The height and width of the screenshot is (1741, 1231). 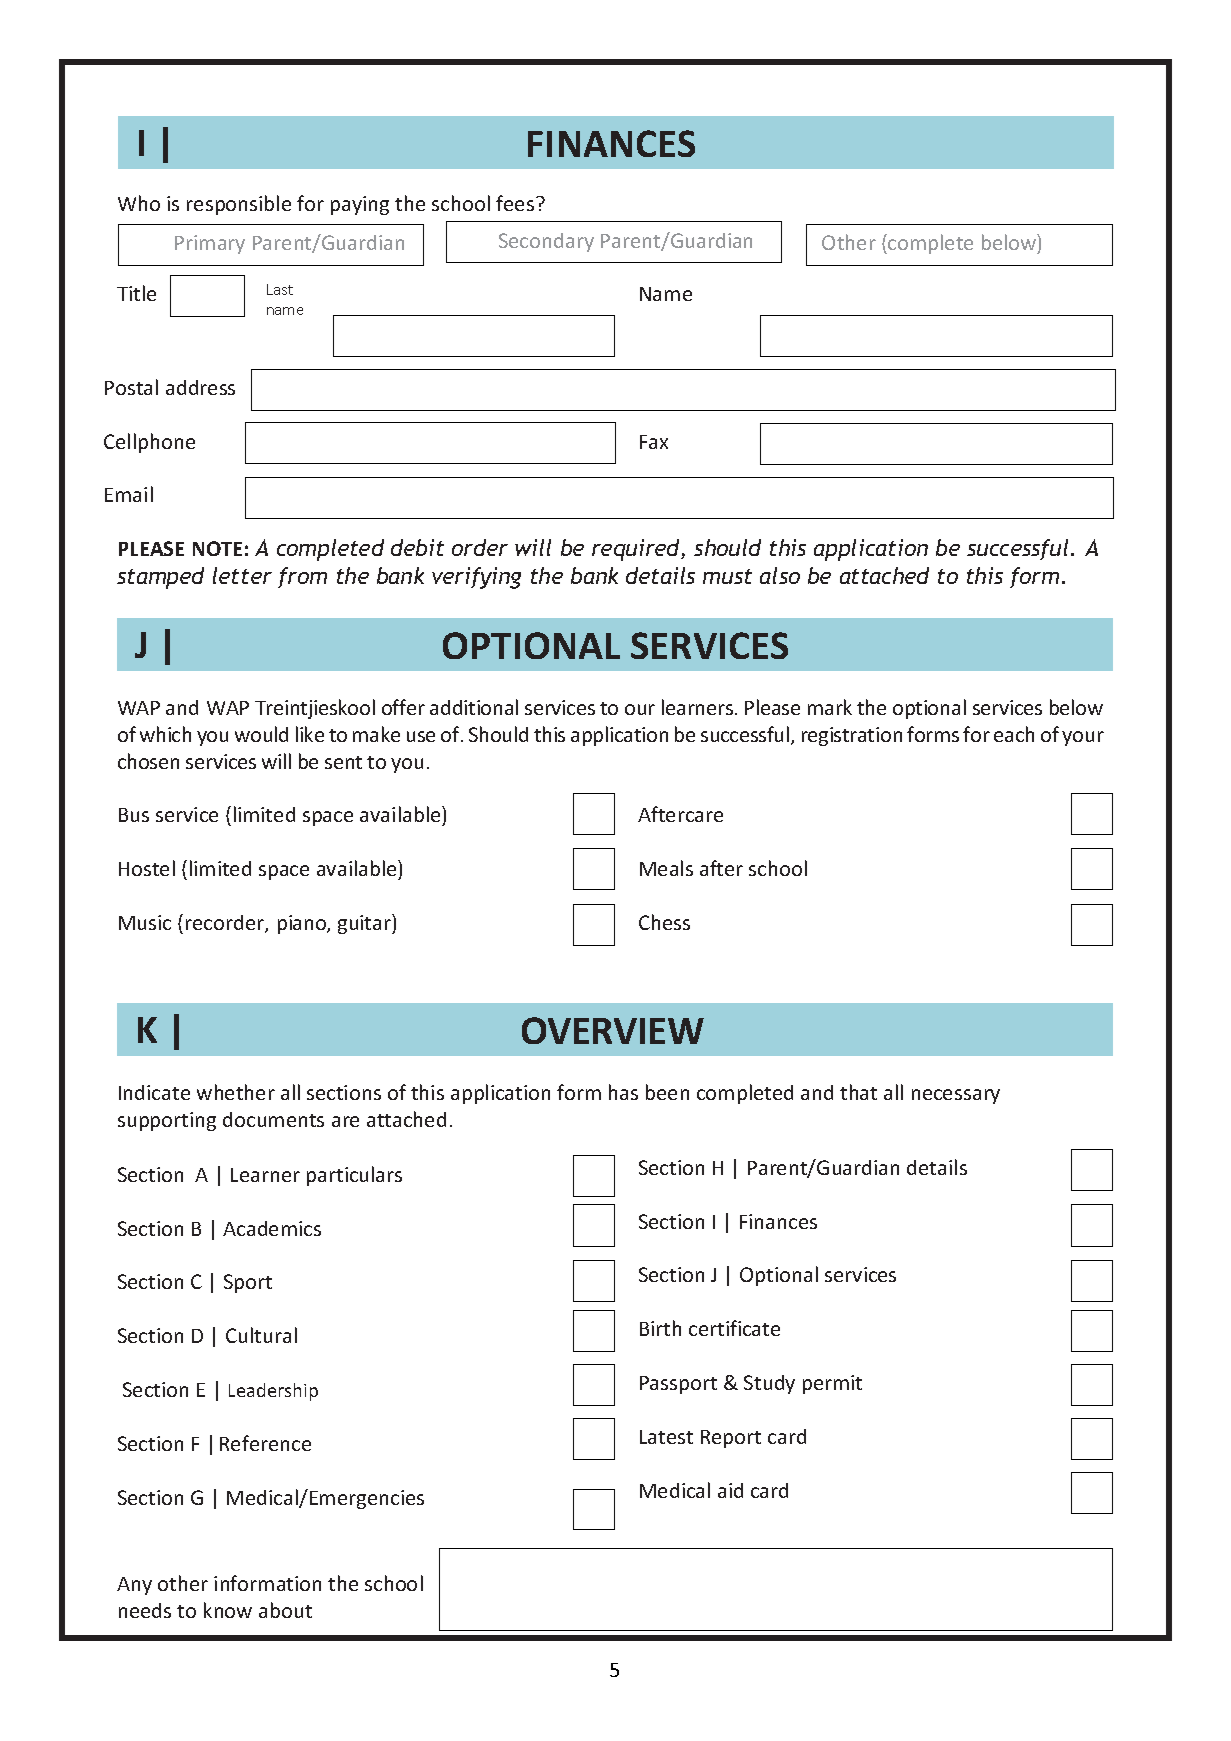 I want to click on Chess, so click(x=664, y=922).
